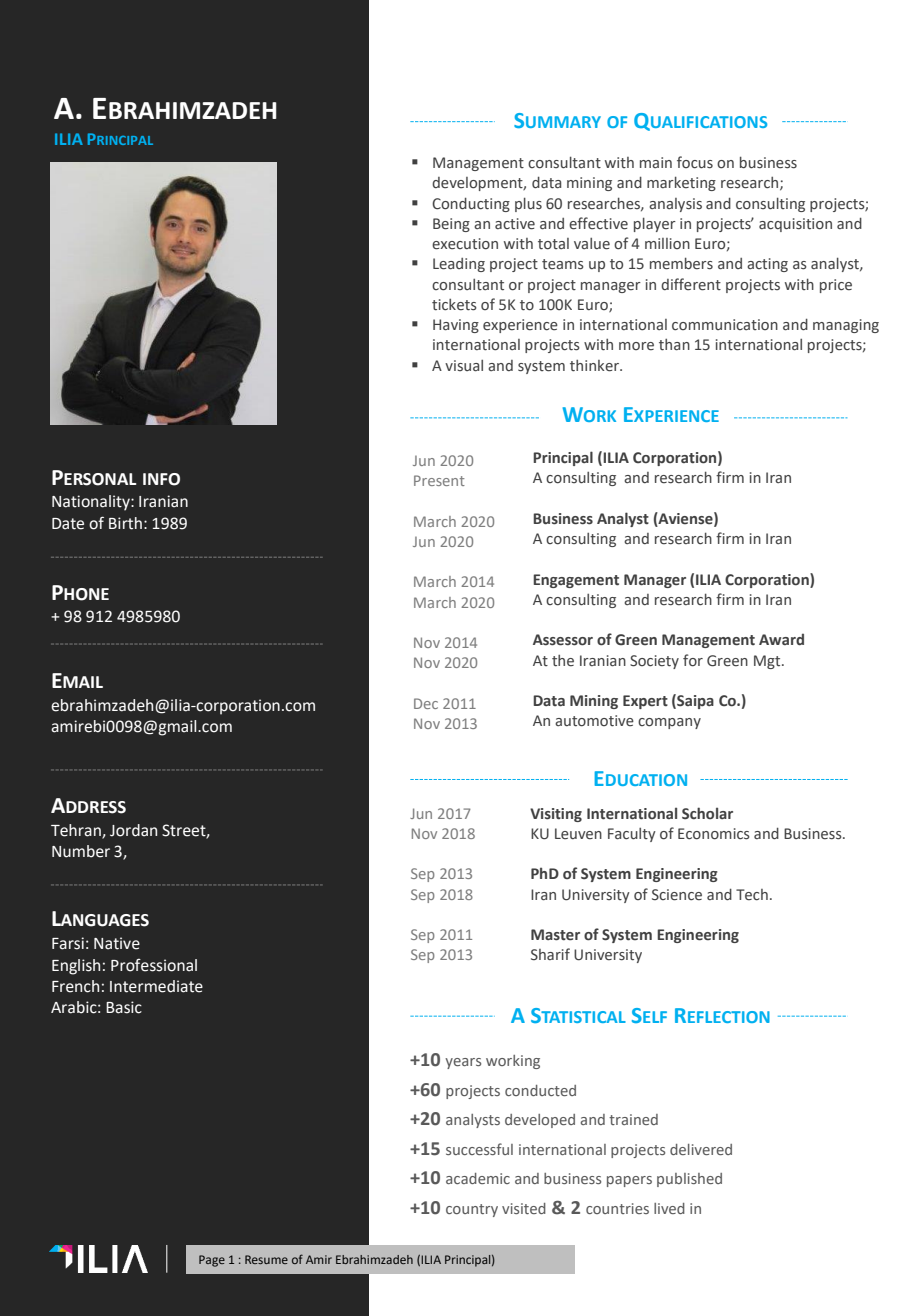 The width and height of the document is (911, 1316). I want to click on country, so click(472, 1210).
